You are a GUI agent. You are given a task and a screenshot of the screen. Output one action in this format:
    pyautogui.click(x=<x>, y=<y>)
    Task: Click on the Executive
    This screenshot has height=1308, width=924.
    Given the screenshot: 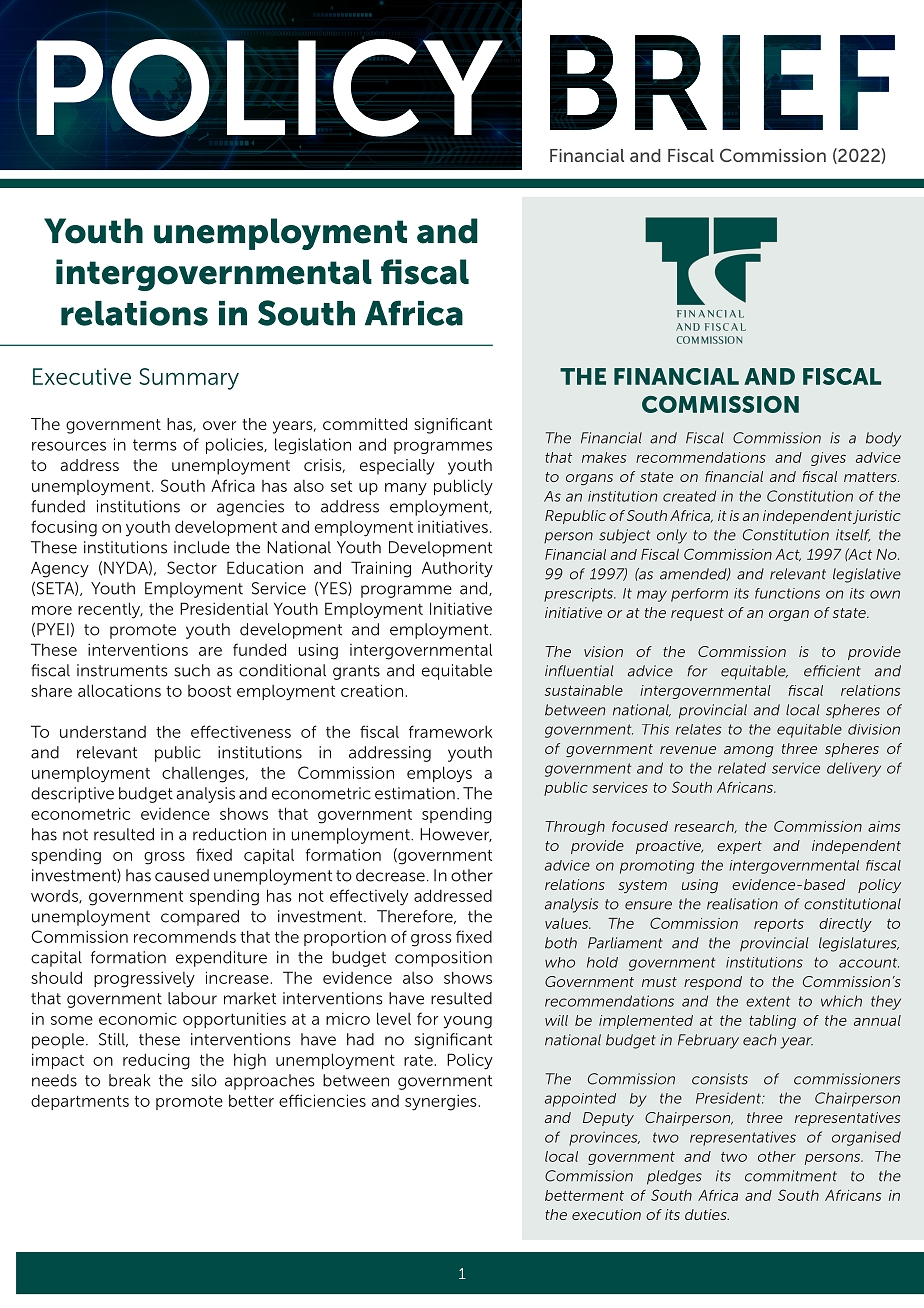 What is the action you would take?
    pyautogui.click(x=82, y=376)
